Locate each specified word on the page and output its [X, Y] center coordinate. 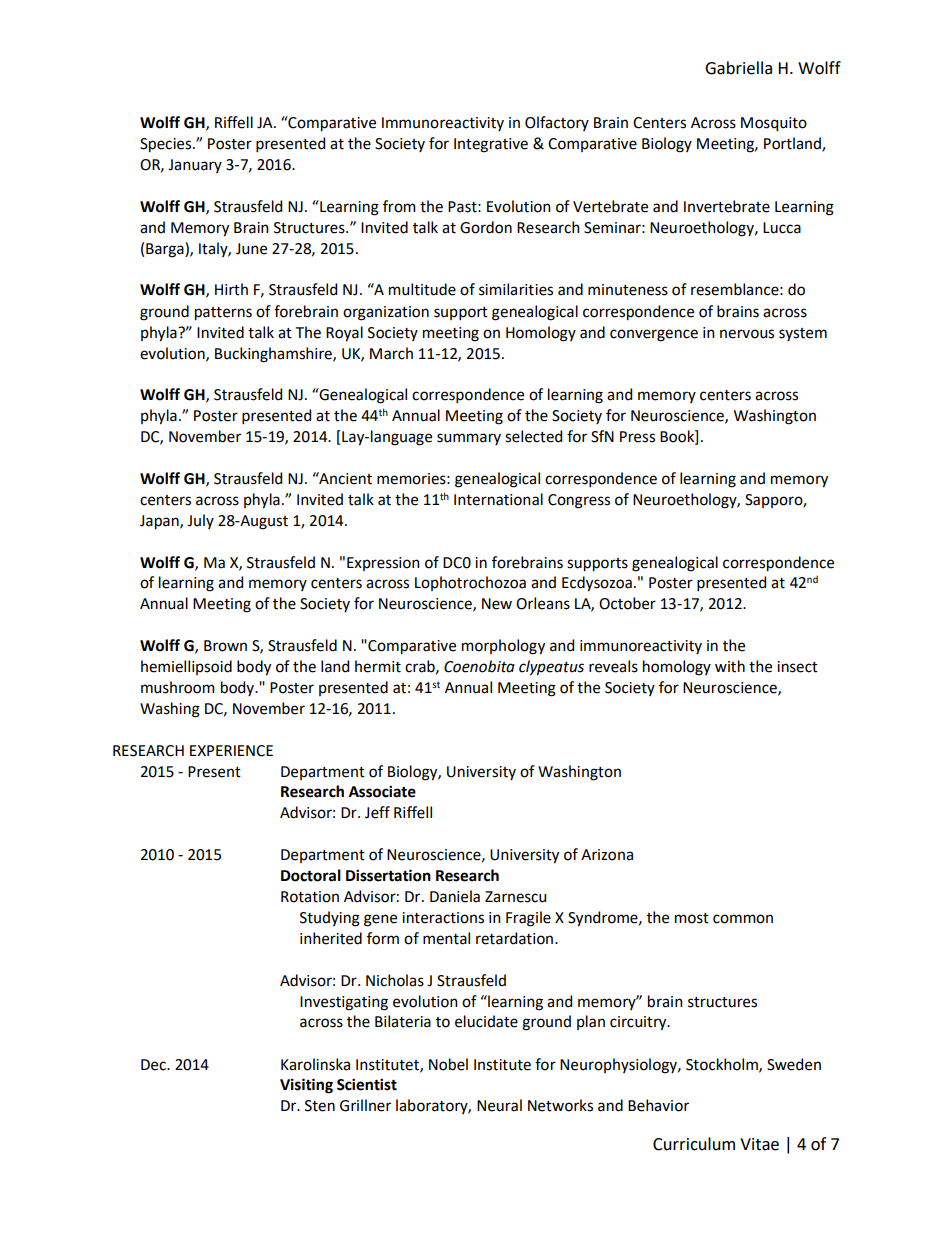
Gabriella [738, 68]
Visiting [306, 1086]
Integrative [491, 145]
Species [167, 145]
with [730, 666]
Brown [225, 646]
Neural [499, 1105]
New [497, 604]
